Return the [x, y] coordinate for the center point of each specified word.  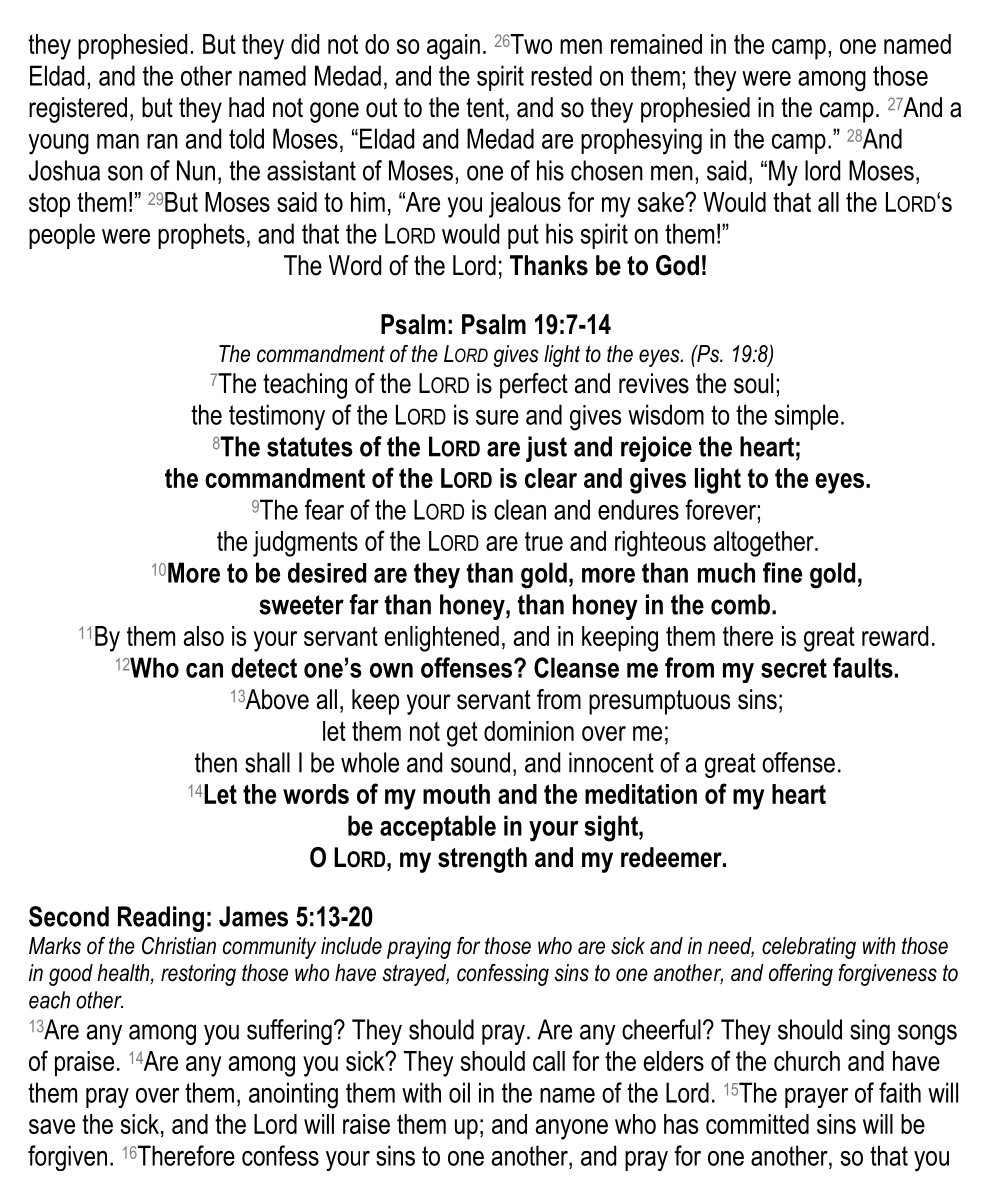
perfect [534, 386]
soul [753, 383]
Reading [161, 919]
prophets [201, 236]
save [52, 1126]
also [204, 636]
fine [782, 572]
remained [656, 44]
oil [459, 1092]
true [544, 541]
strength [482, 860]
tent [485, 108]
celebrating [809, 948]
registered [78, 110]
